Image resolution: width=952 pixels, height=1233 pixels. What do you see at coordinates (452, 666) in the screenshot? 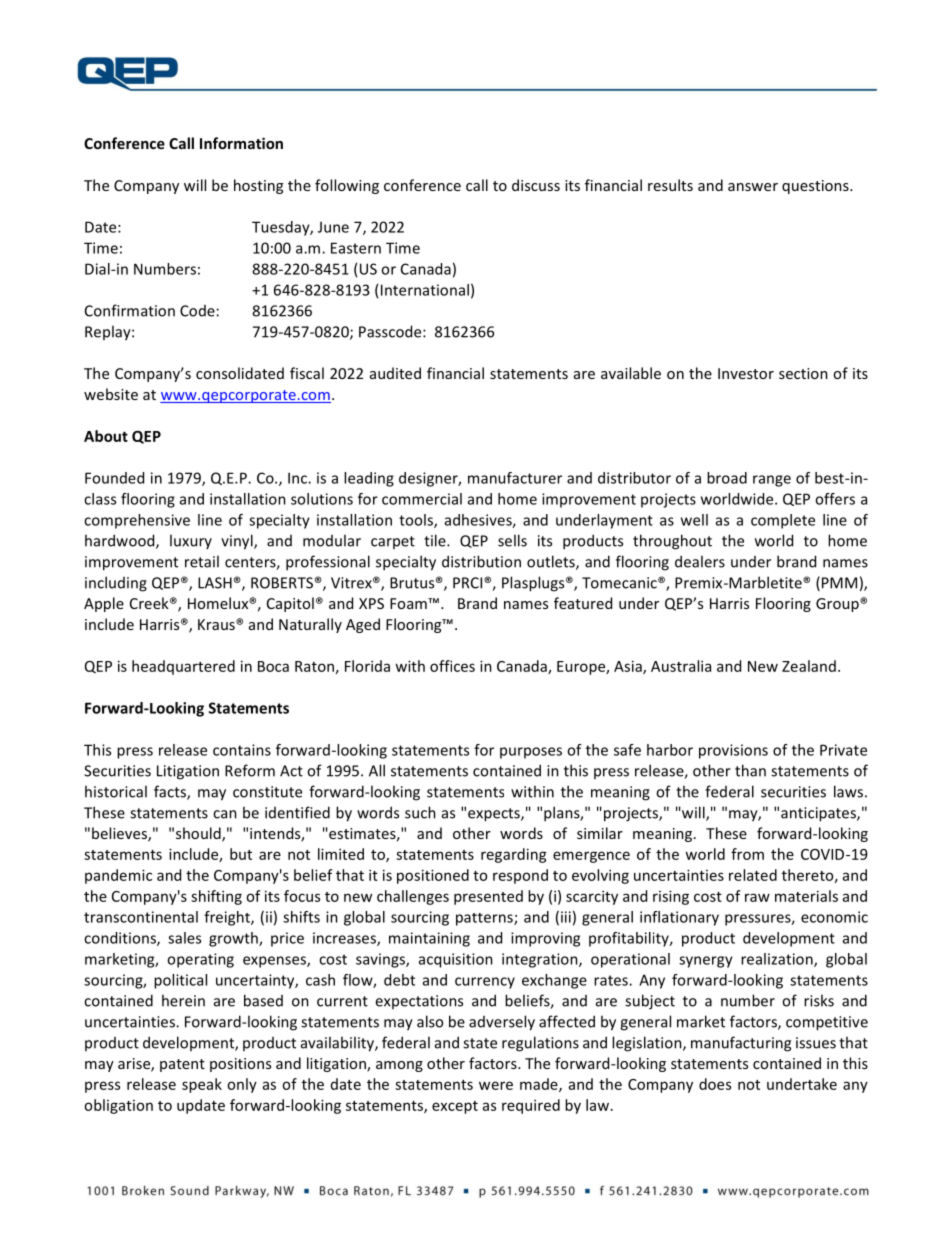
I see `offices` at bounding box center [452, 666].
